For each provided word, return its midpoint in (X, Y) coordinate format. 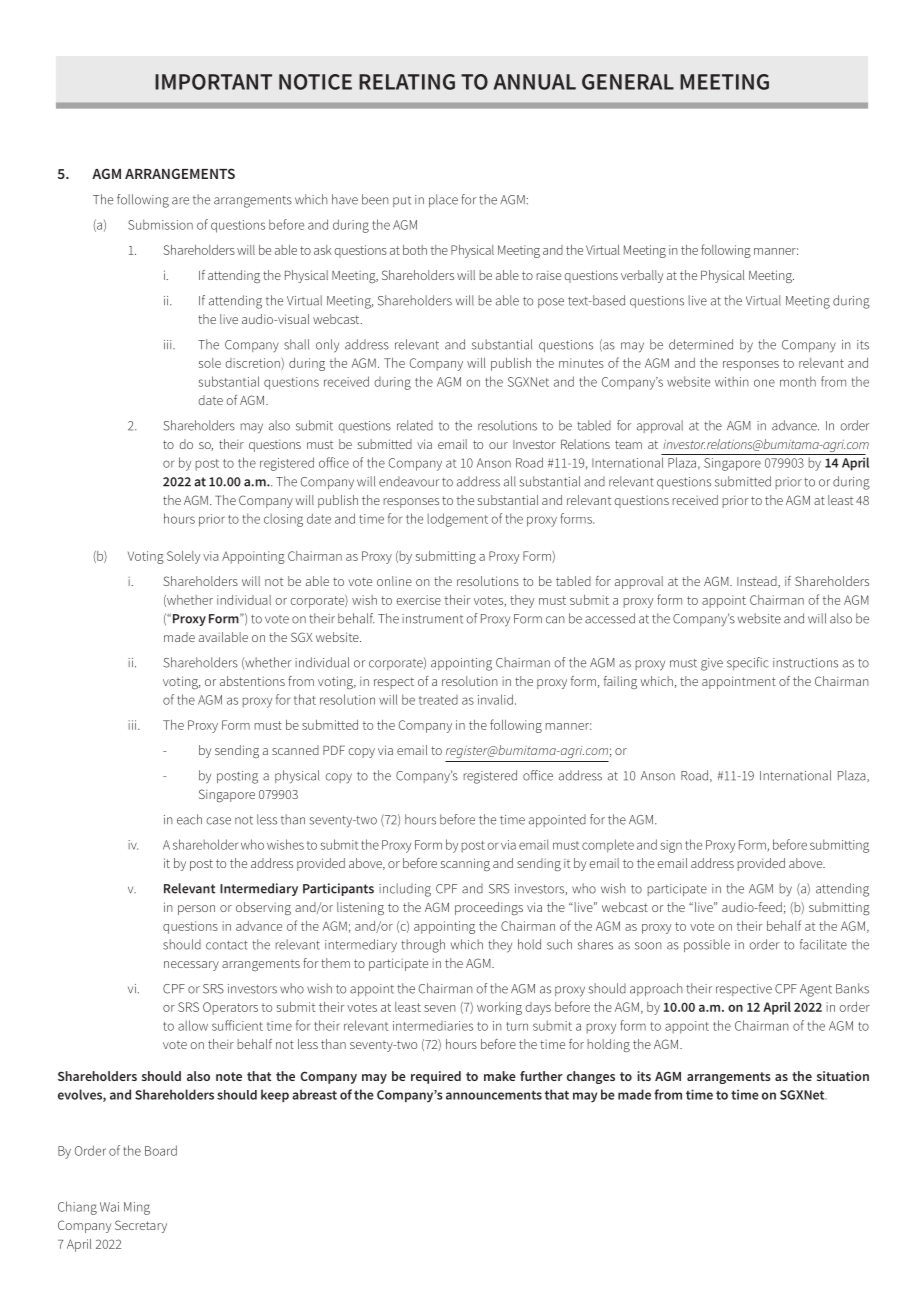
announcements (494, 1095)
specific (748, 663)
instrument (432, 619)
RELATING (407, 82)
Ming (137, 1208)
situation (843, 1076)
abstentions (252, 681)
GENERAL (628, 82)
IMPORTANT (213, 82)
